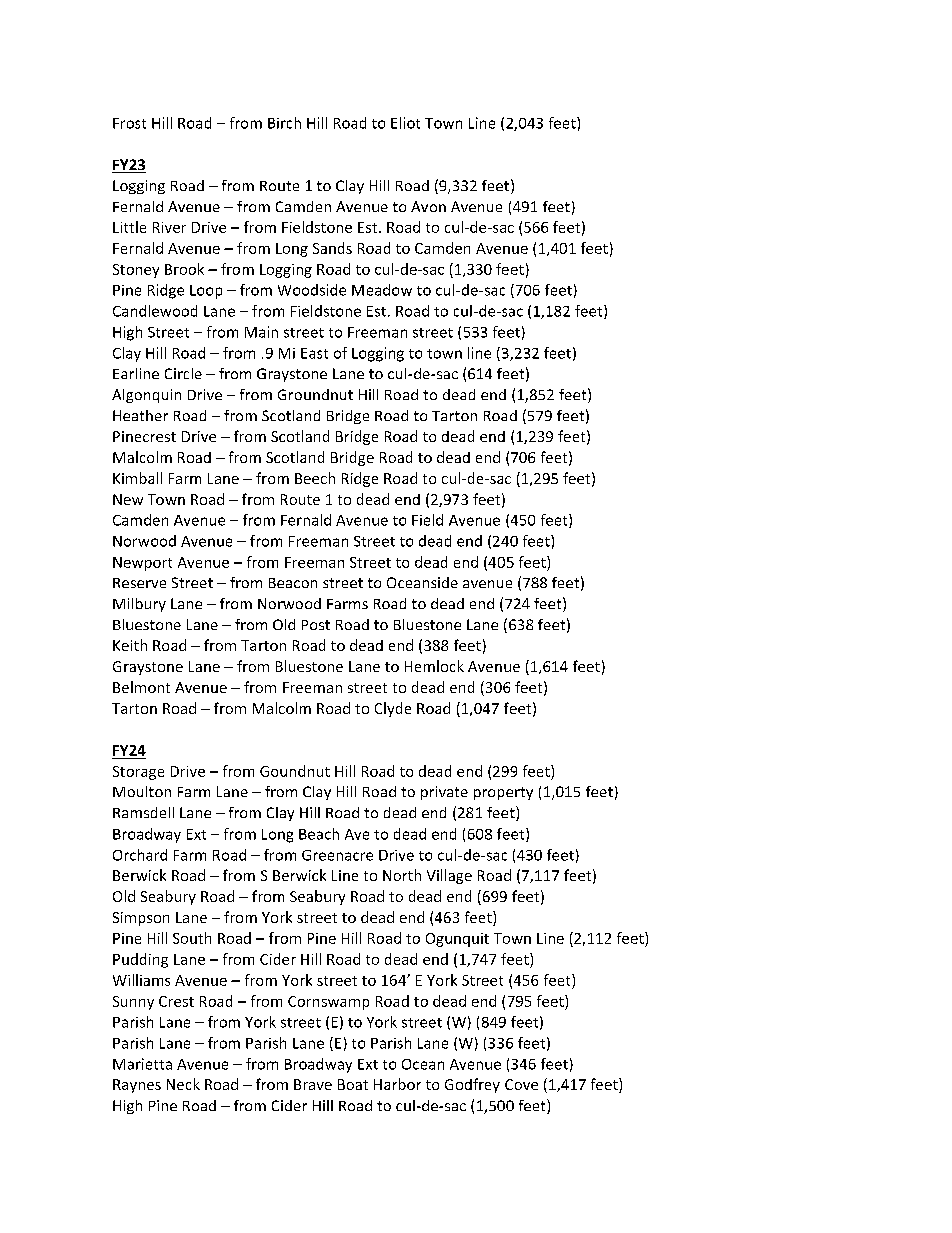 The image size is (952, 1233). Describe the element at coordinates (183, 1084) in the screenshot. I see `Neck` at that location.
